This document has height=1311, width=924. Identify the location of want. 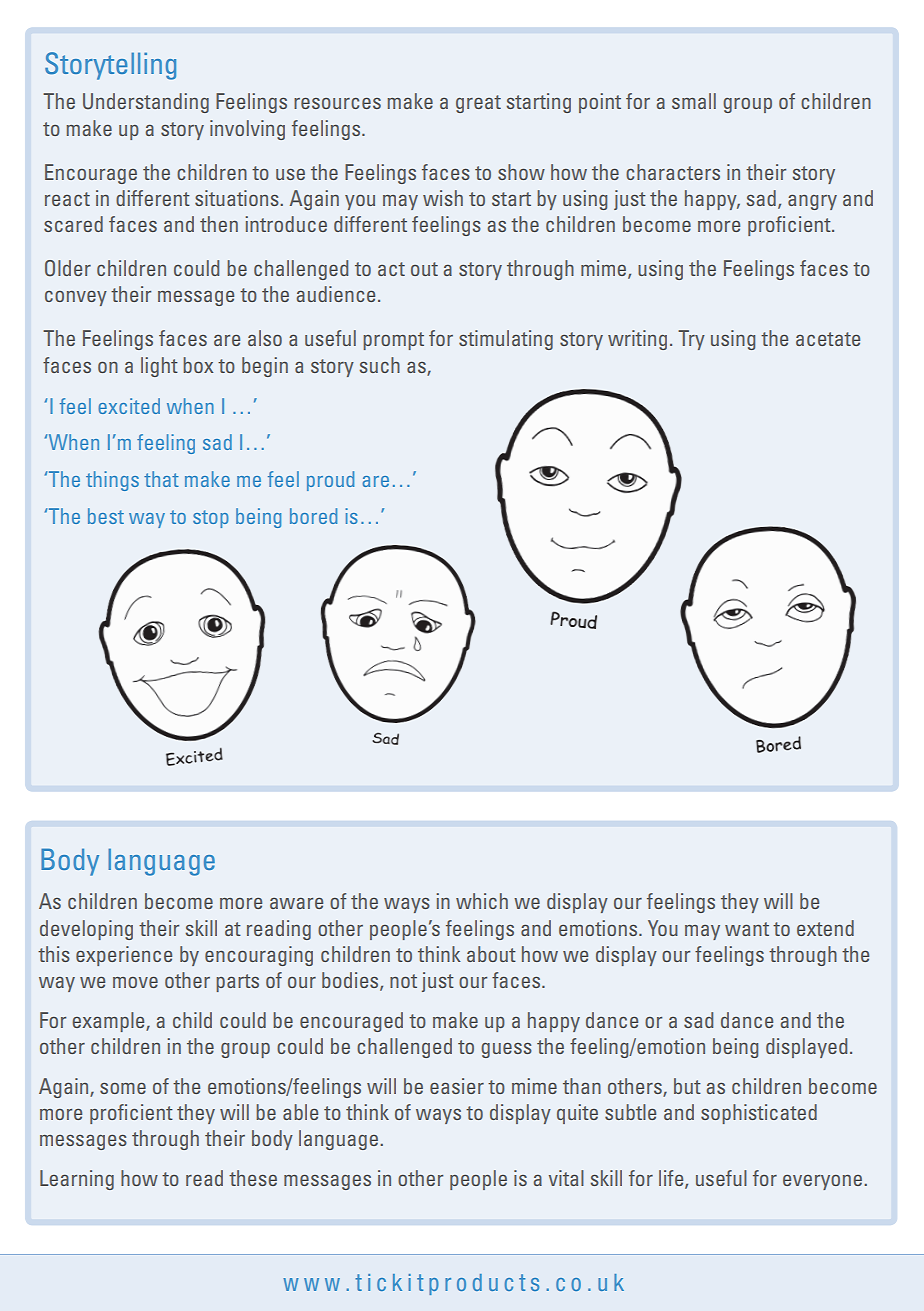
(747, 929).
